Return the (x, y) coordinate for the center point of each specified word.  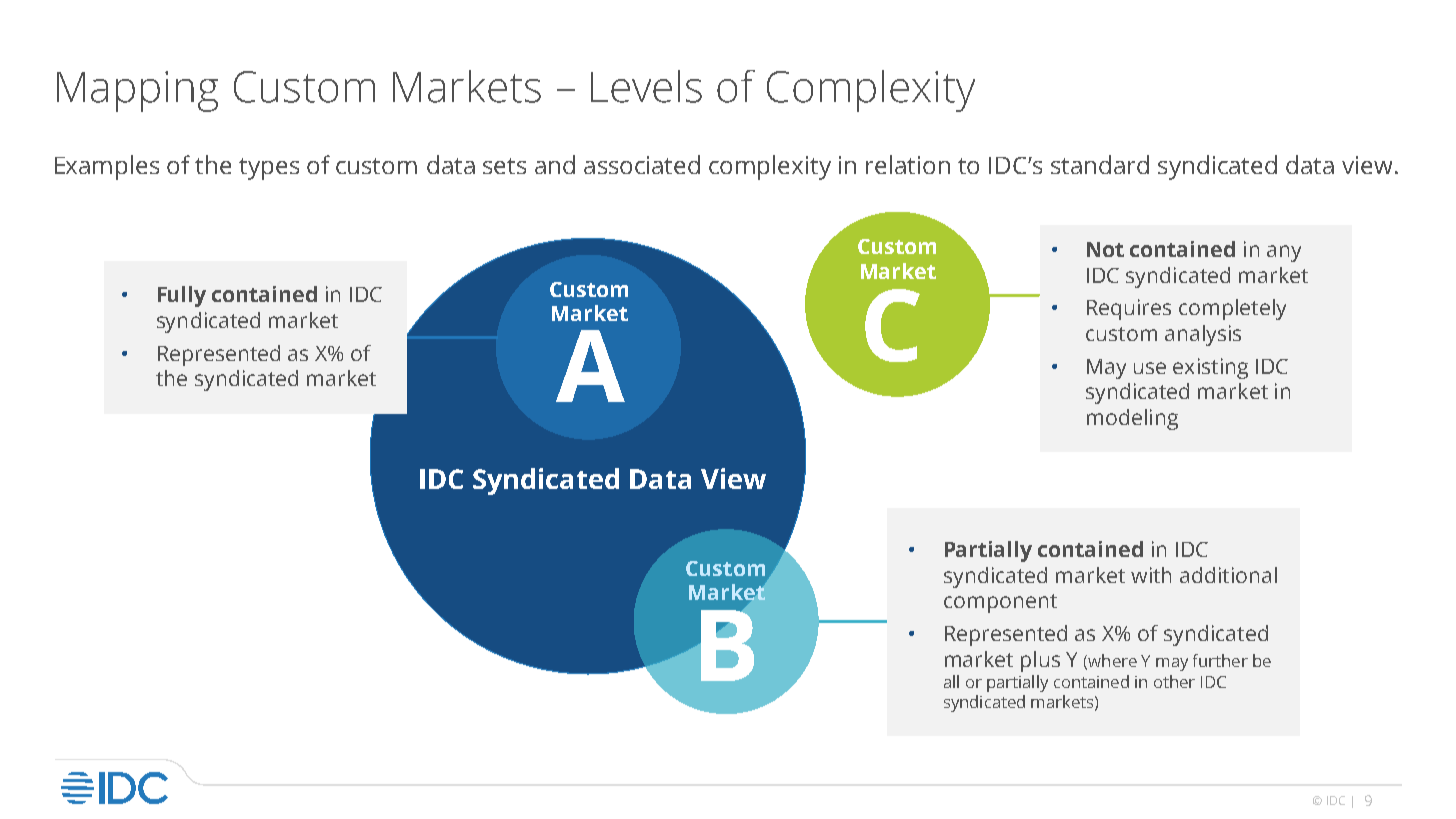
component (1000, 603)
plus (1040, 661)
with (1151, 575)
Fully (182, 296)
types (269, 169)
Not (1105, 249)
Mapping (137, 91)
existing (1210, 368)
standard (1100, 164)
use (1150, 368)
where (1111, 661)
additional (1228, 575)
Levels (646, 86)
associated (642, 164)
